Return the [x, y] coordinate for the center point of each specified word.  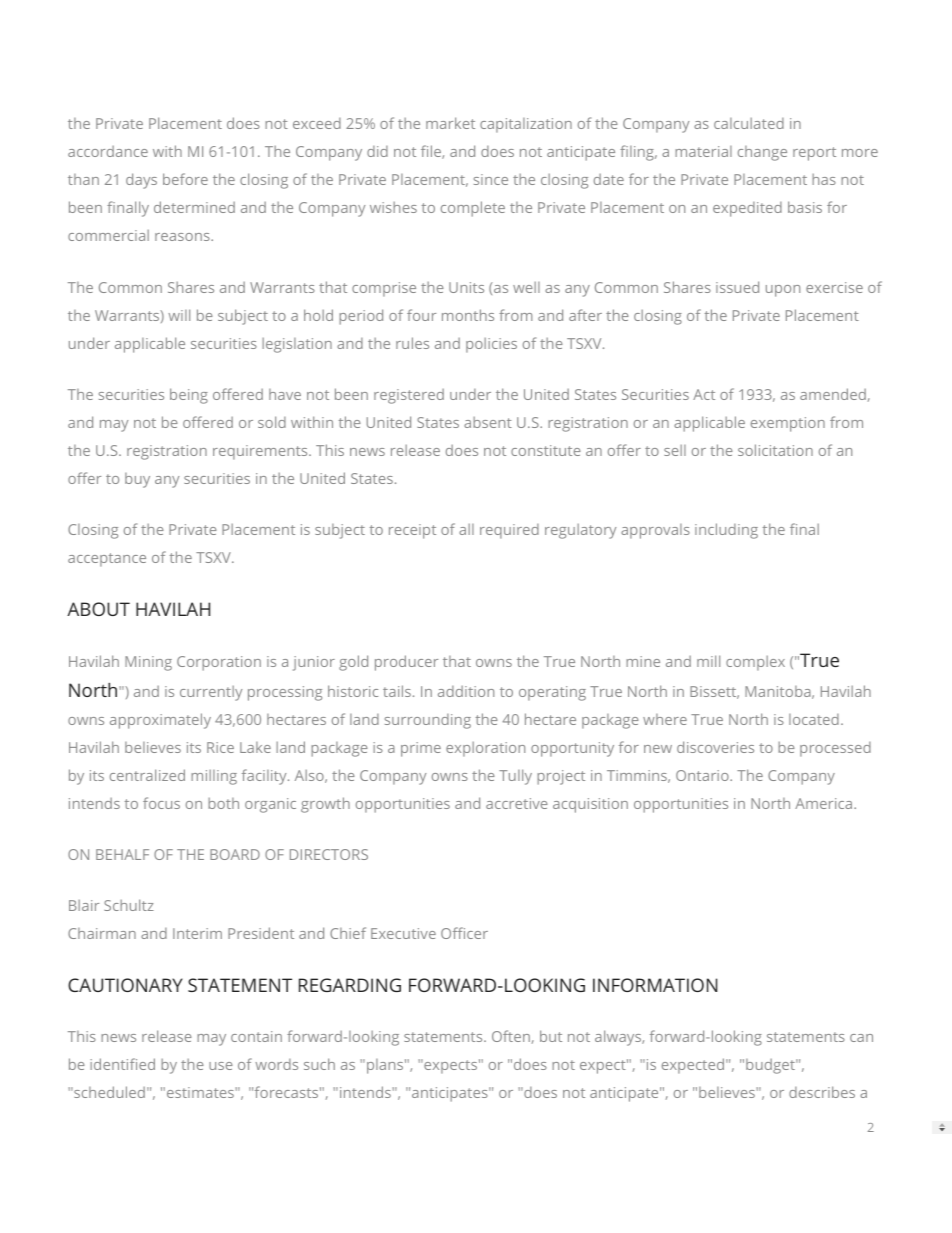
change [762, 153]
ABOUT [98, 609]
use [221, 1066]
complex [755, 663]
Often [511, 1036]
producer [406, 663]
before [185, 179]
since [491, 179]
